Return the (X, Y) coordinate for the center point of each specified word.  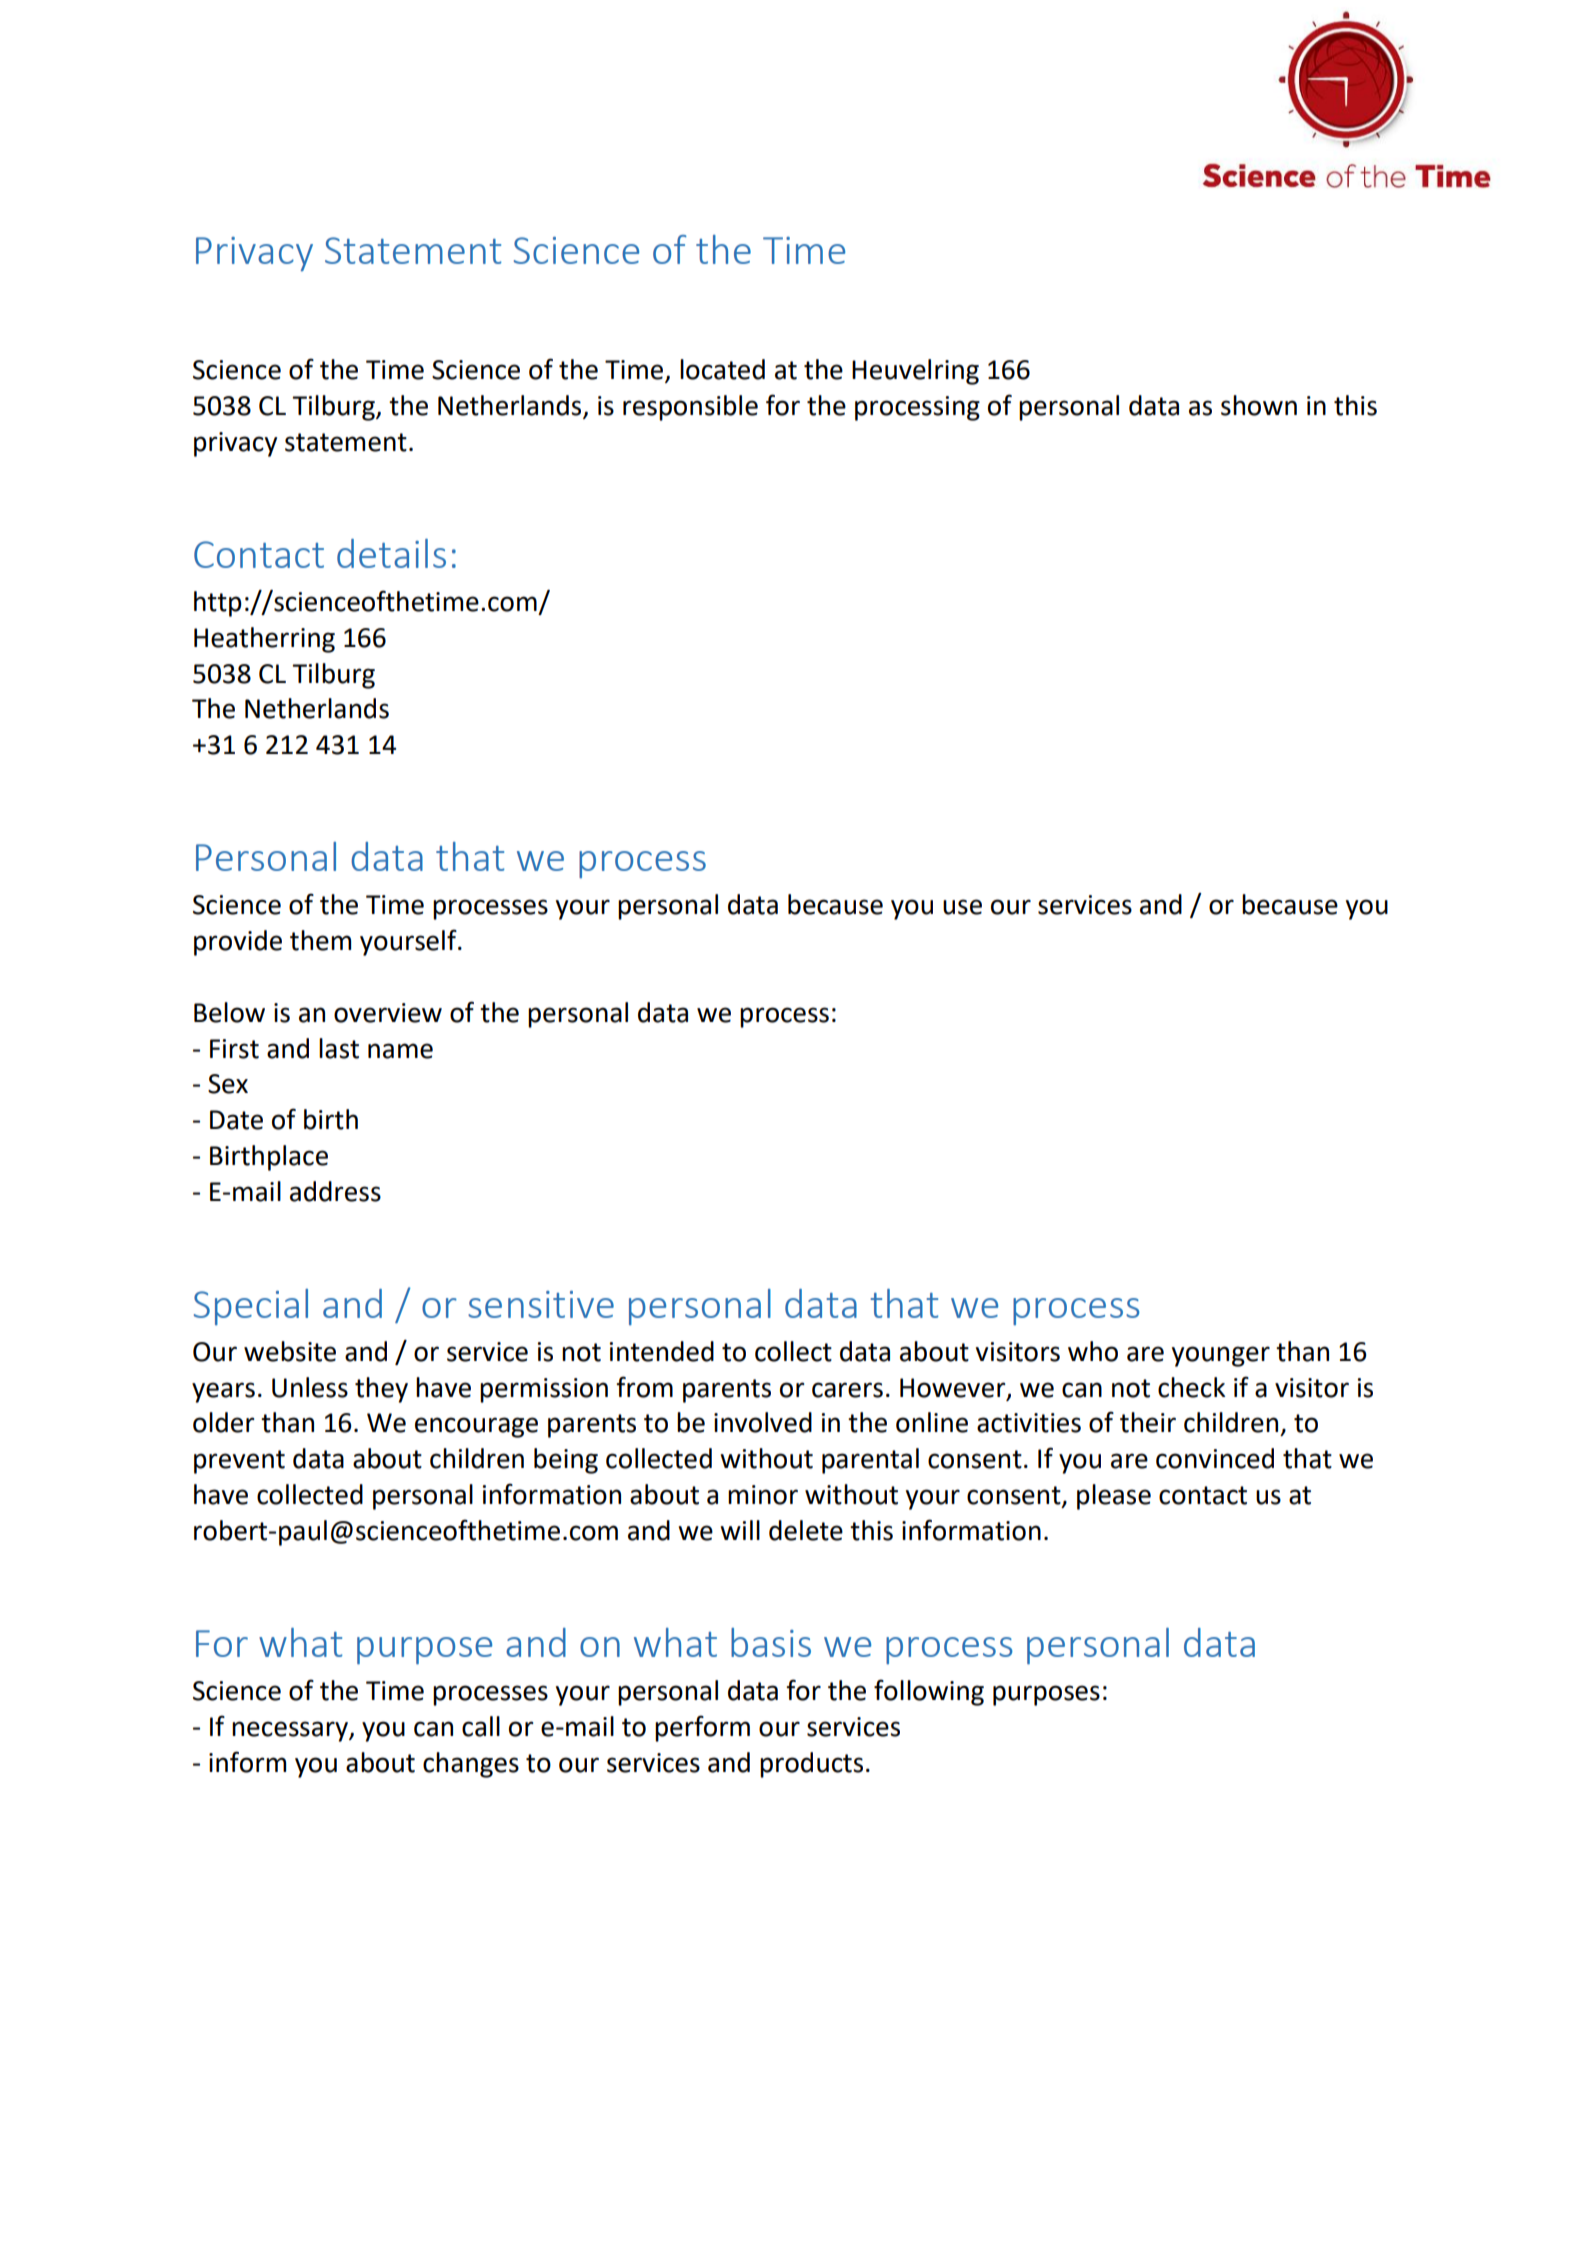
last (339, 1048)
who (1093, 1351)
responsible (690, 408)
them (320, 940)
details (391, 553)
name (400, 1051)
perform (702, 1728)
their (1148, 1422)
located (722, 369)
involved (763, 1422)
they (381, 1390)
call (481, 1726)
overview (388, 1013)
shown (1259, 405)
